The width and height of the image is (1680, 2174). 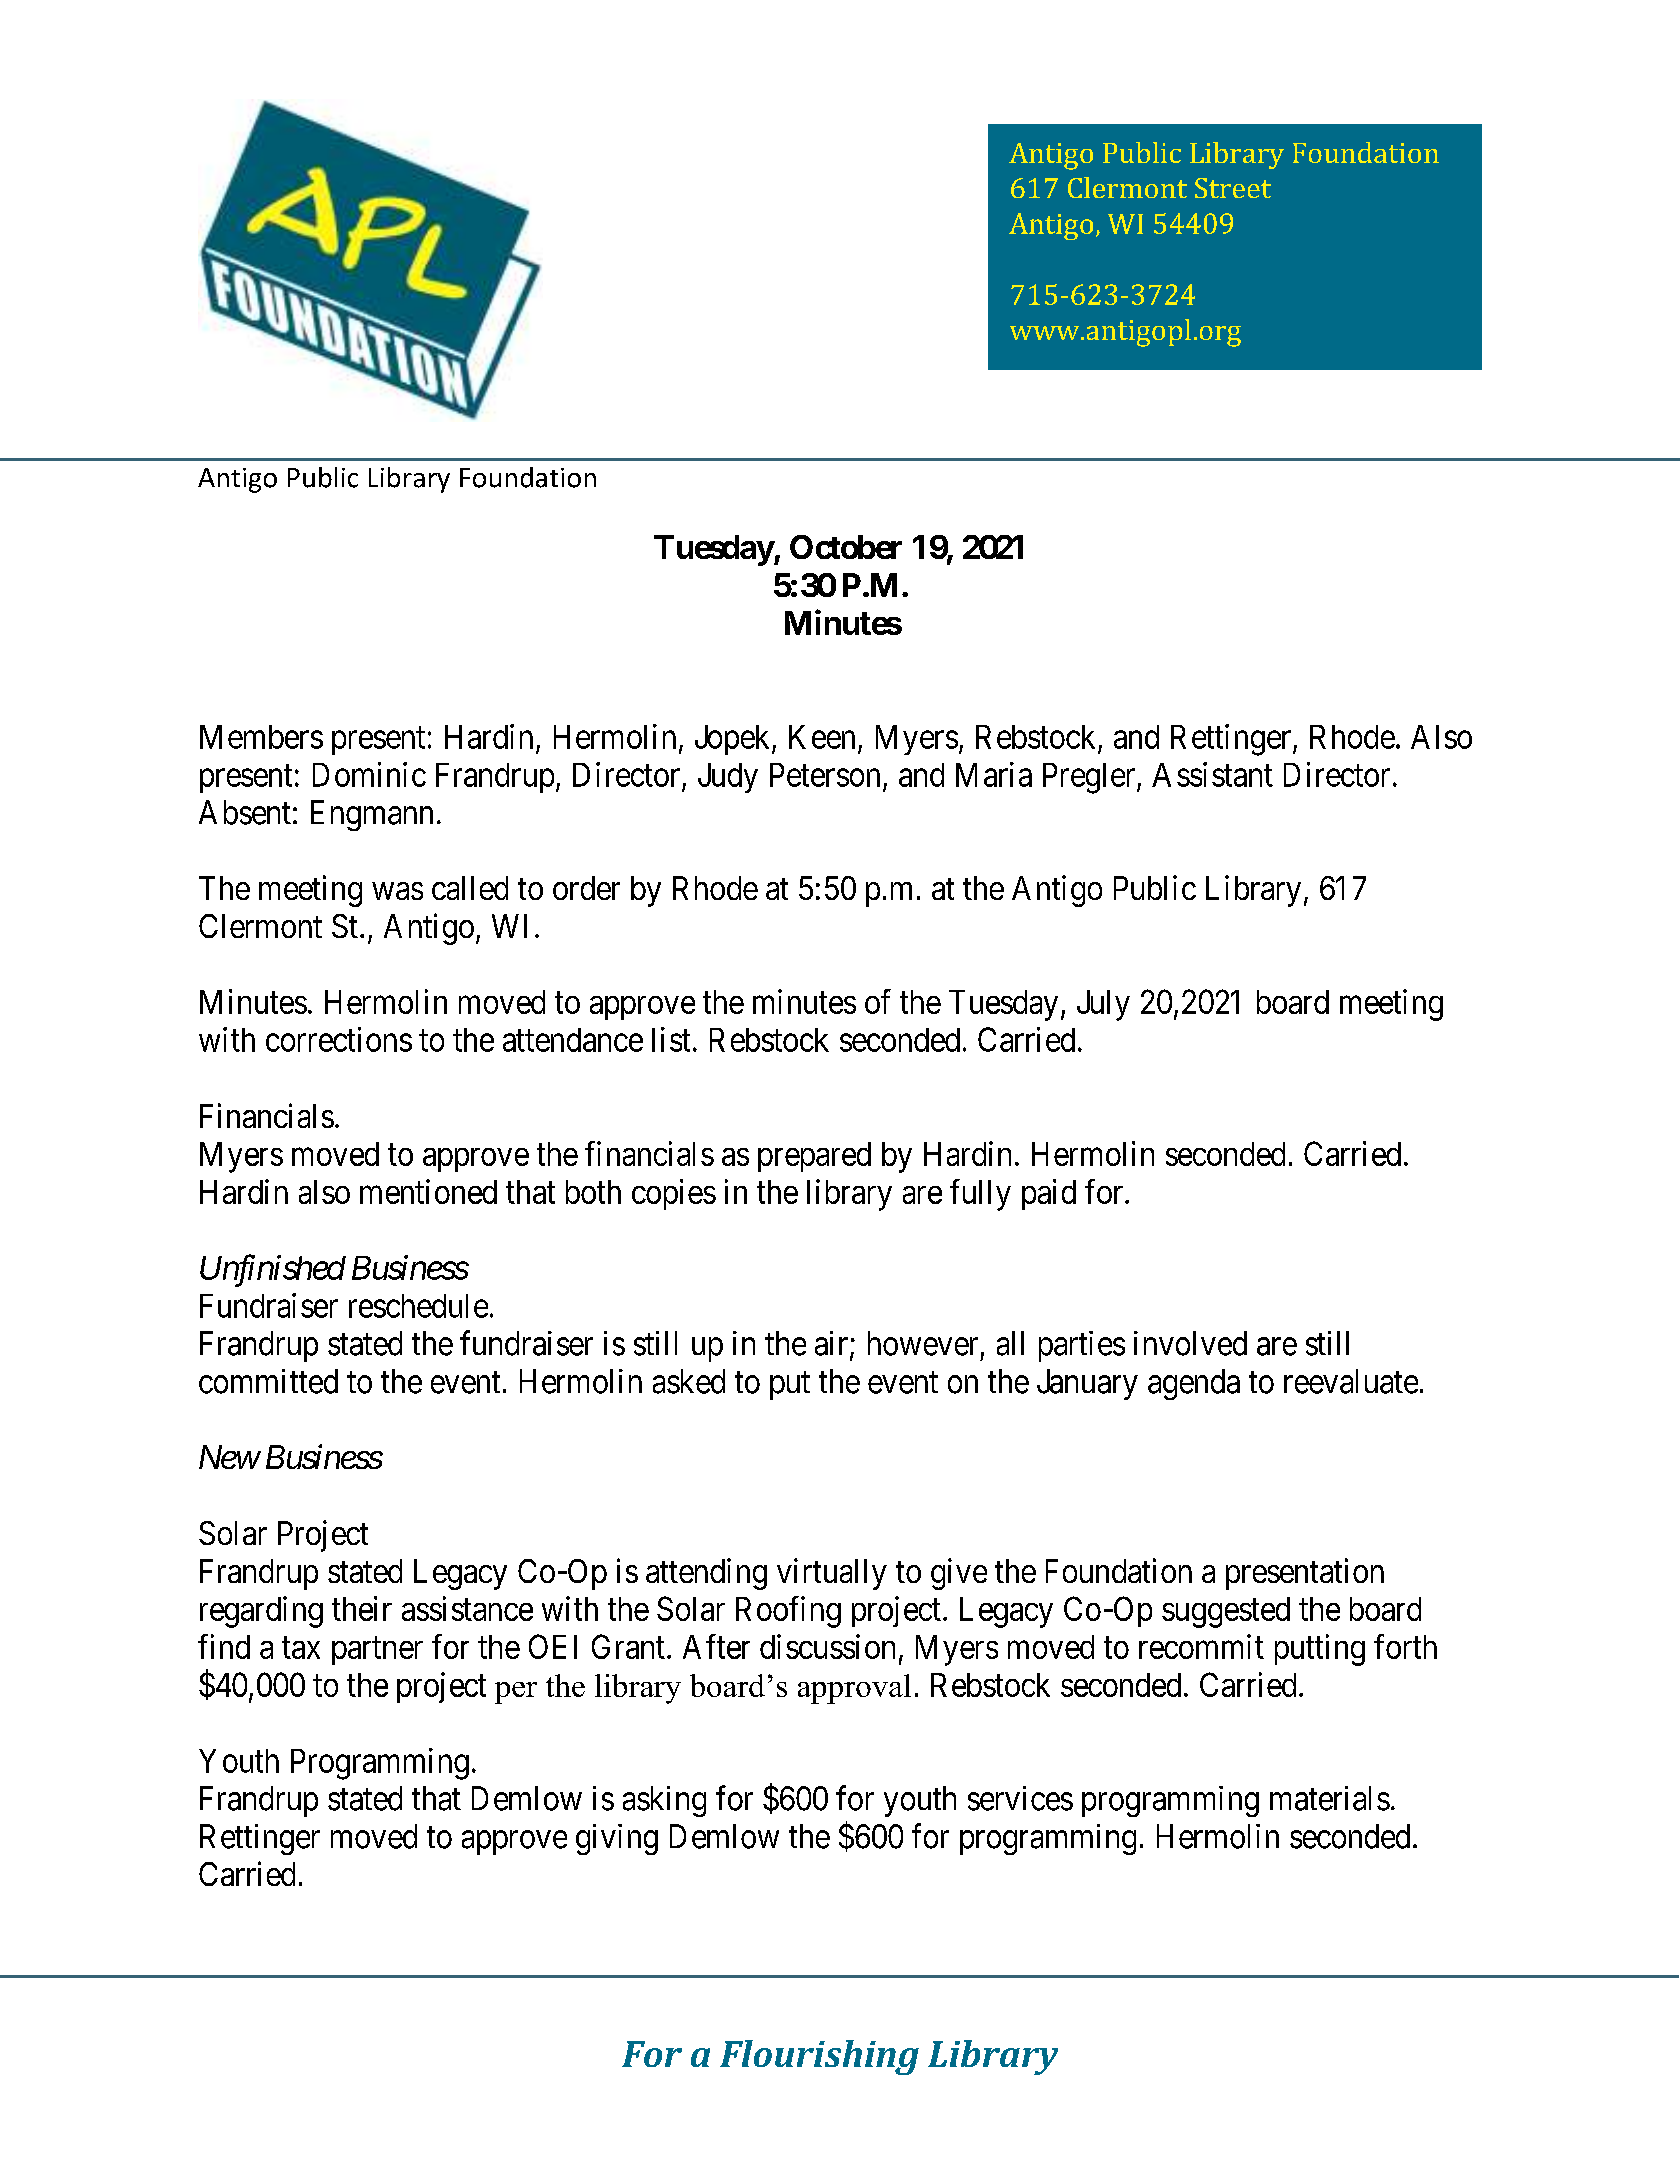 I want to click on committed, so click(x=268, y=1381).
